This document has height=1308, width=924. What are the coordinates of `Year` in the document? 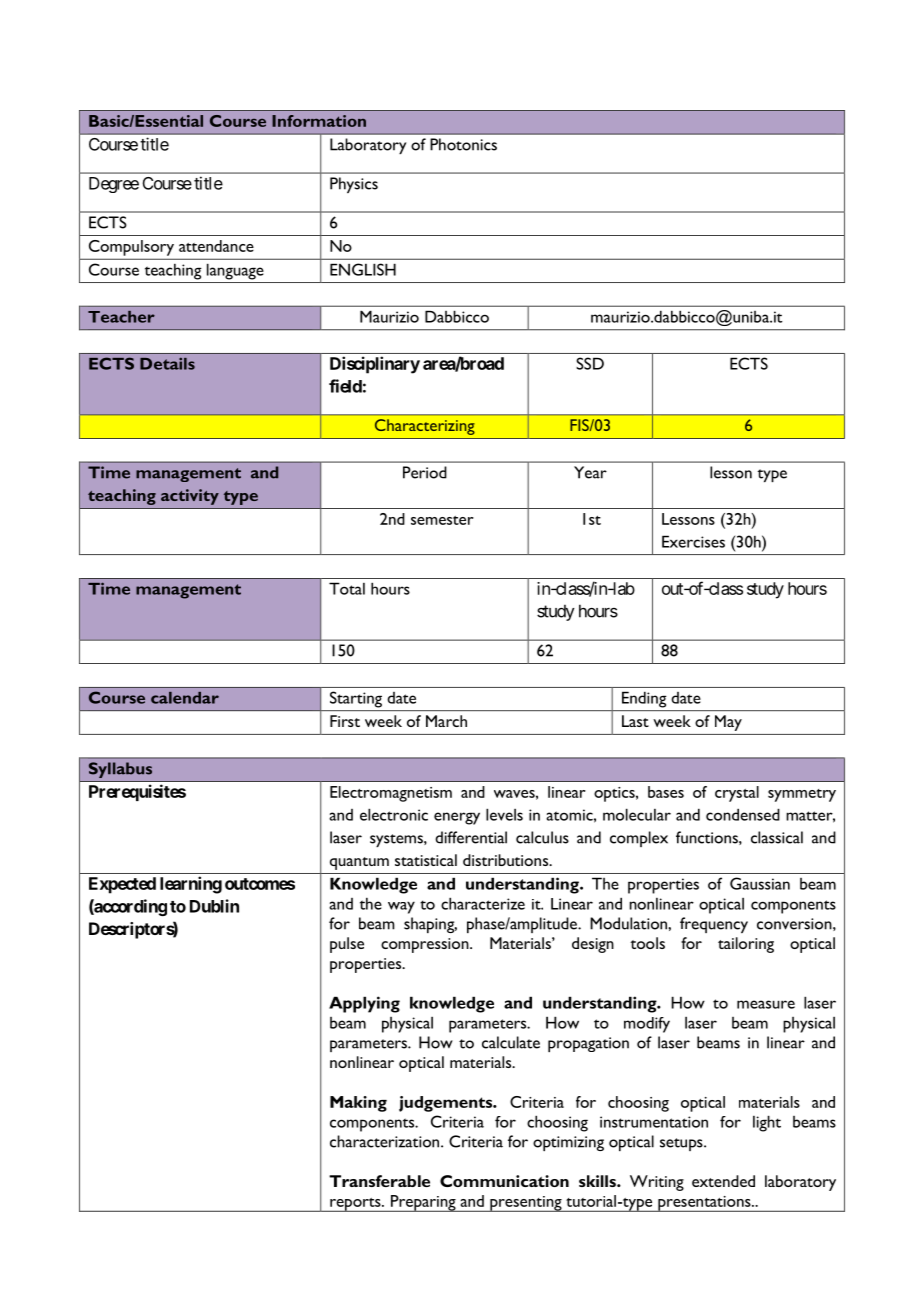 It's located at (590, 472).
